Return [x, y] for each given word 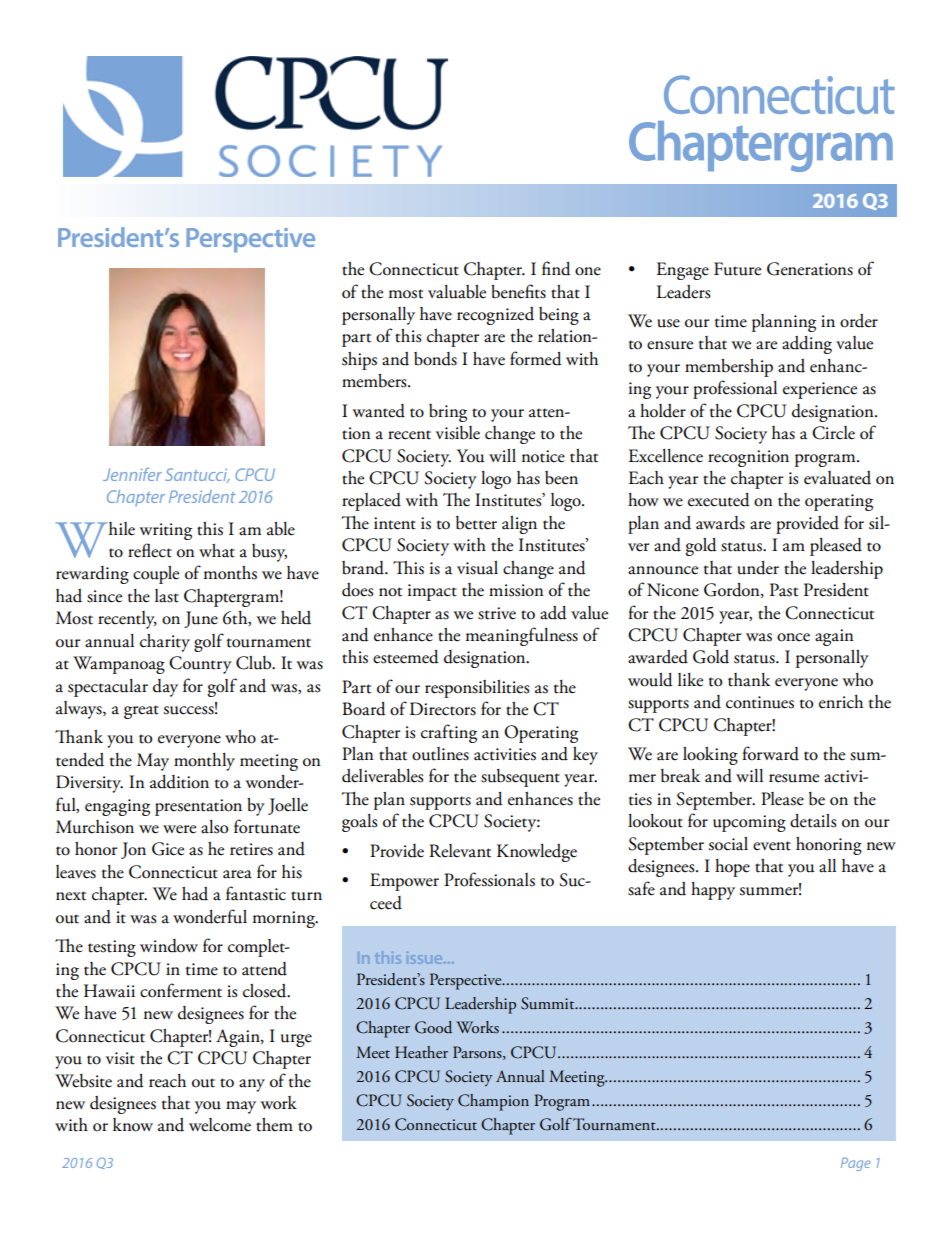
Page [856, 1164]
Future [737, 269]
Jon [133, 850]
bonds [435, 359]
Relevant [460, 851]
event [772, 846]
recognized [495, 316]
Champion [493, 1102]
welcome [220, 1125]
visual [477, 568]
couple [156, 575]
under [758, 568]
